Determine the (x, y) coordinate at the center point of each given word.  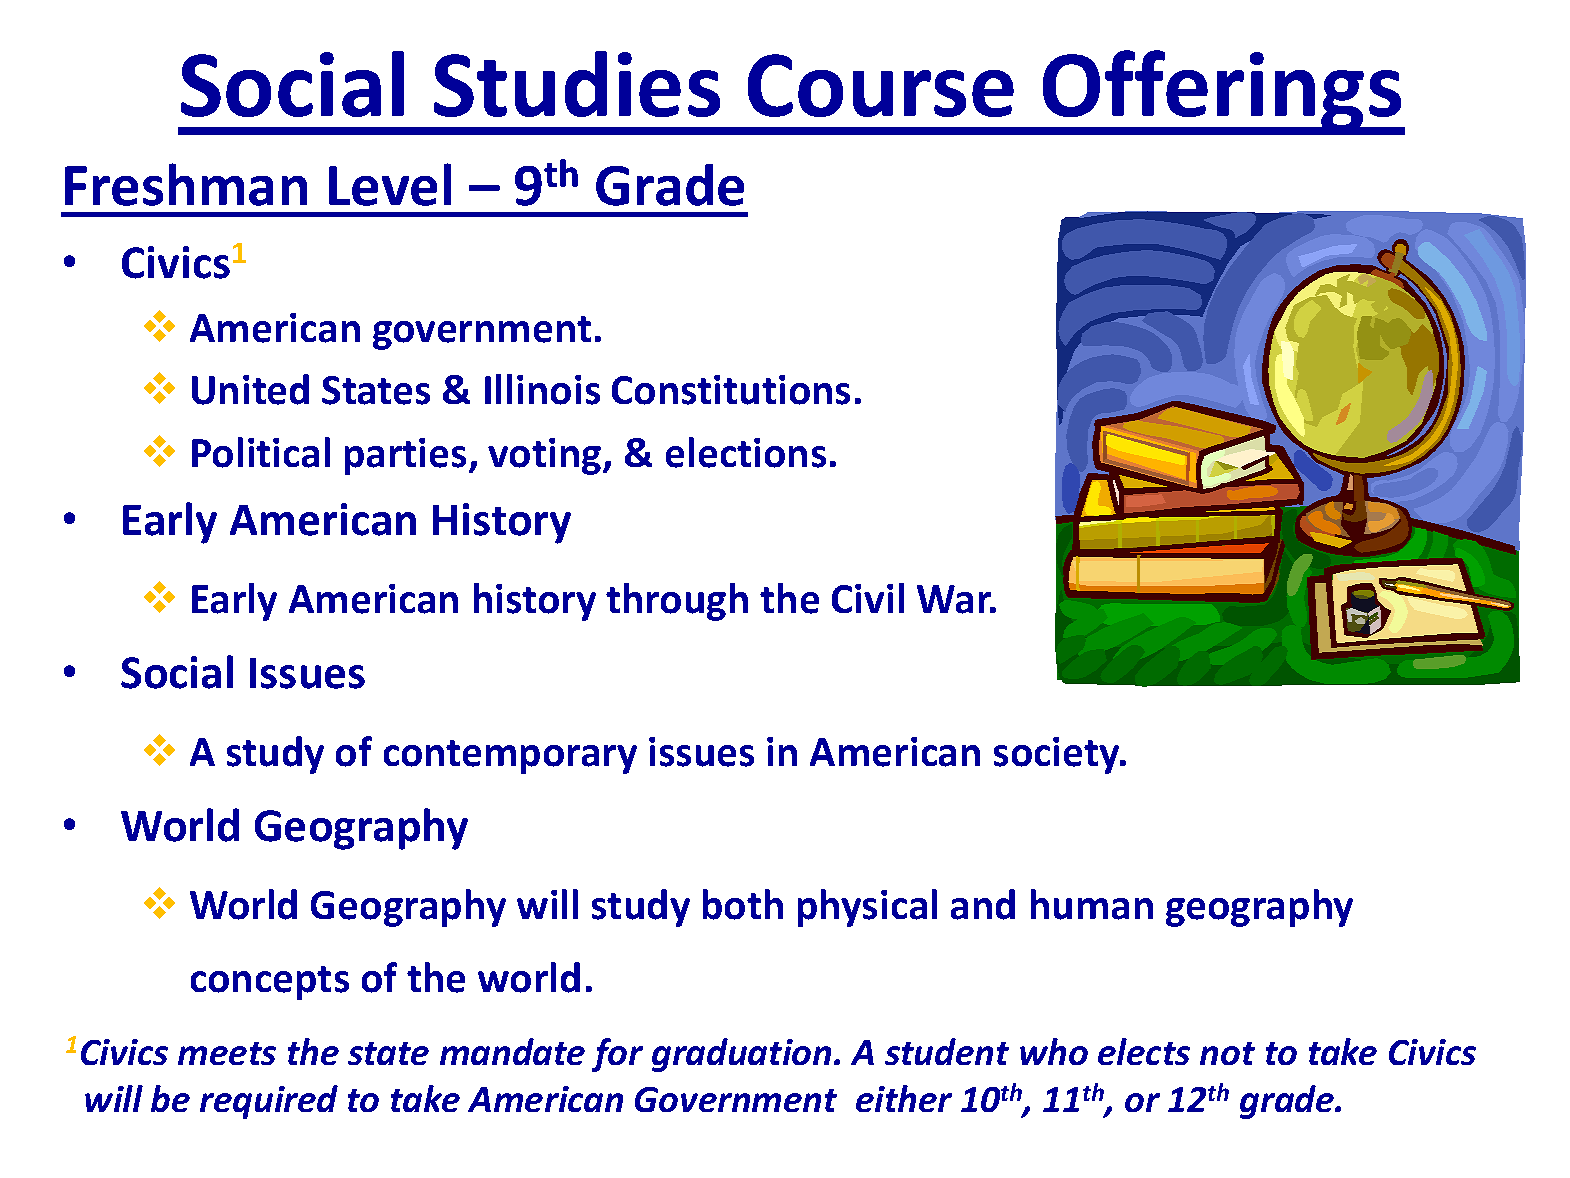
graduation (741, 1055)
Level (390, 184)
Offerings (1222, 92)
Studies (577, 84)
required (269, 1102)
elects (1144, 1051)
